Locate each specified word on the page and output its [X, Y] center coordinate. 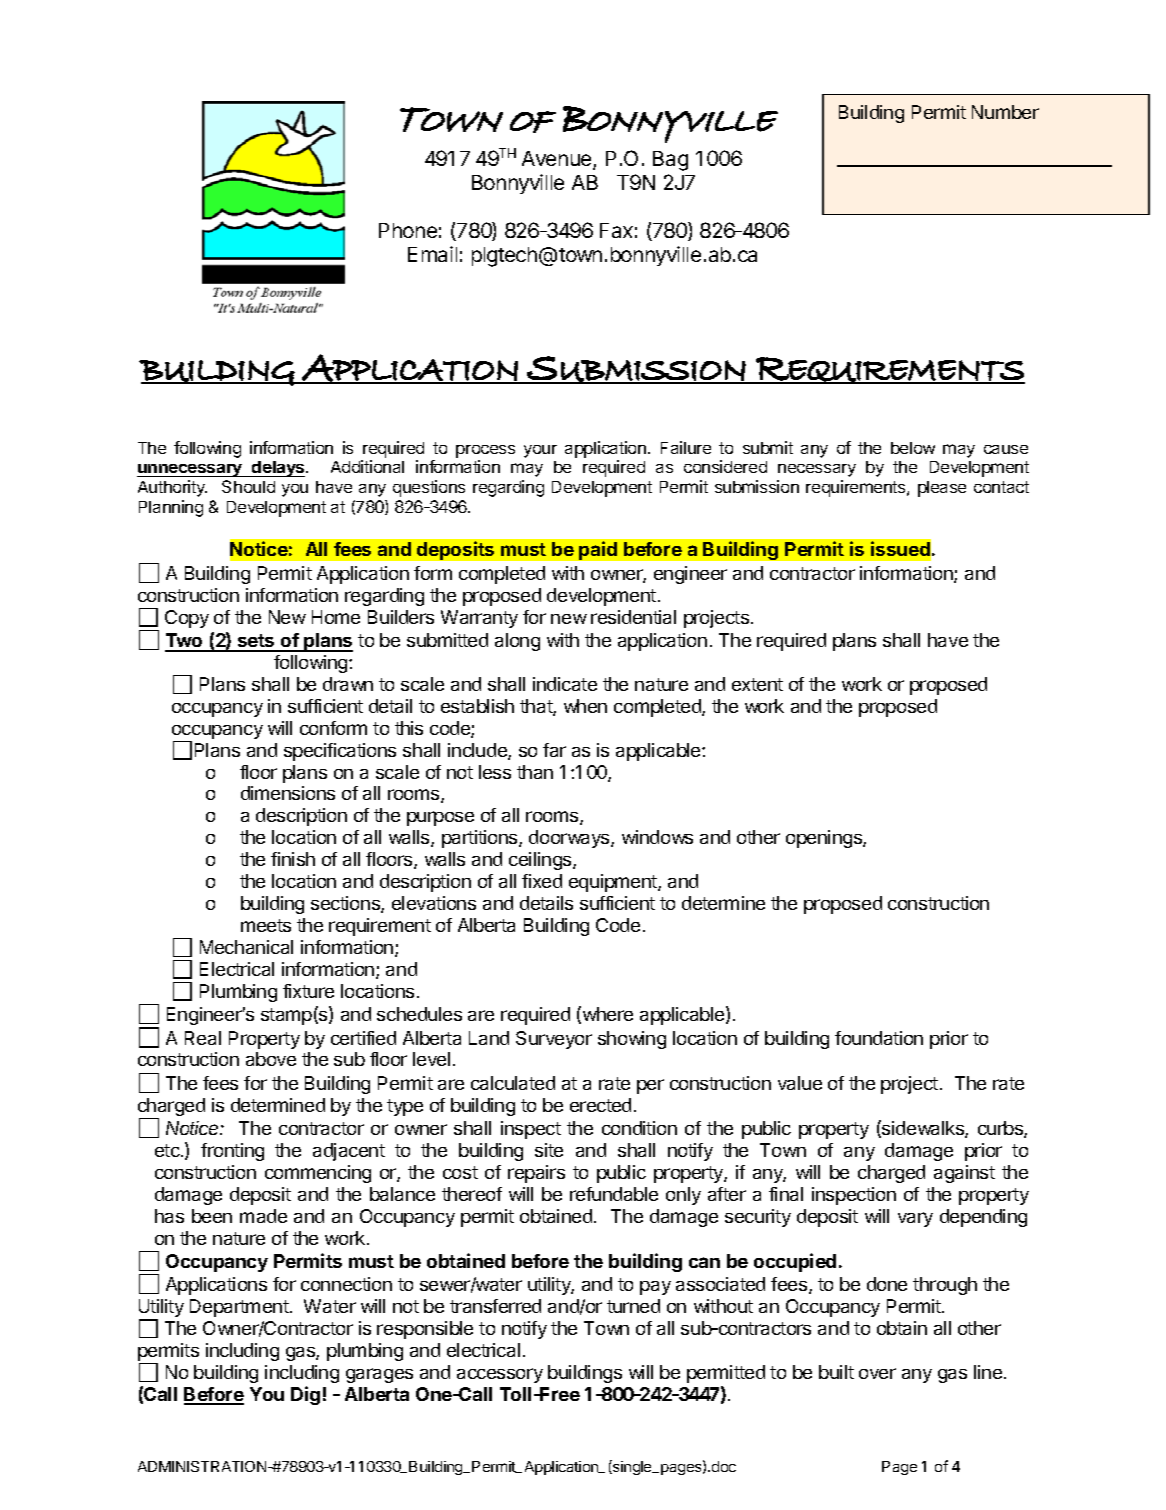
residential [633, 617]
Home [336, 617]
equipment [614, 883]
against [964, 1174]
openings [825, 839]
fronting [232, 1152]
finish [293, 859]
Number [1005, 112]
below [913, 448]
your [540, 451]
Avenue [558, 160]
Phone [408, 230]
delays [278, 469]
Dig [305, 1395]
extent [757, 684]
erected [600, 1105]
